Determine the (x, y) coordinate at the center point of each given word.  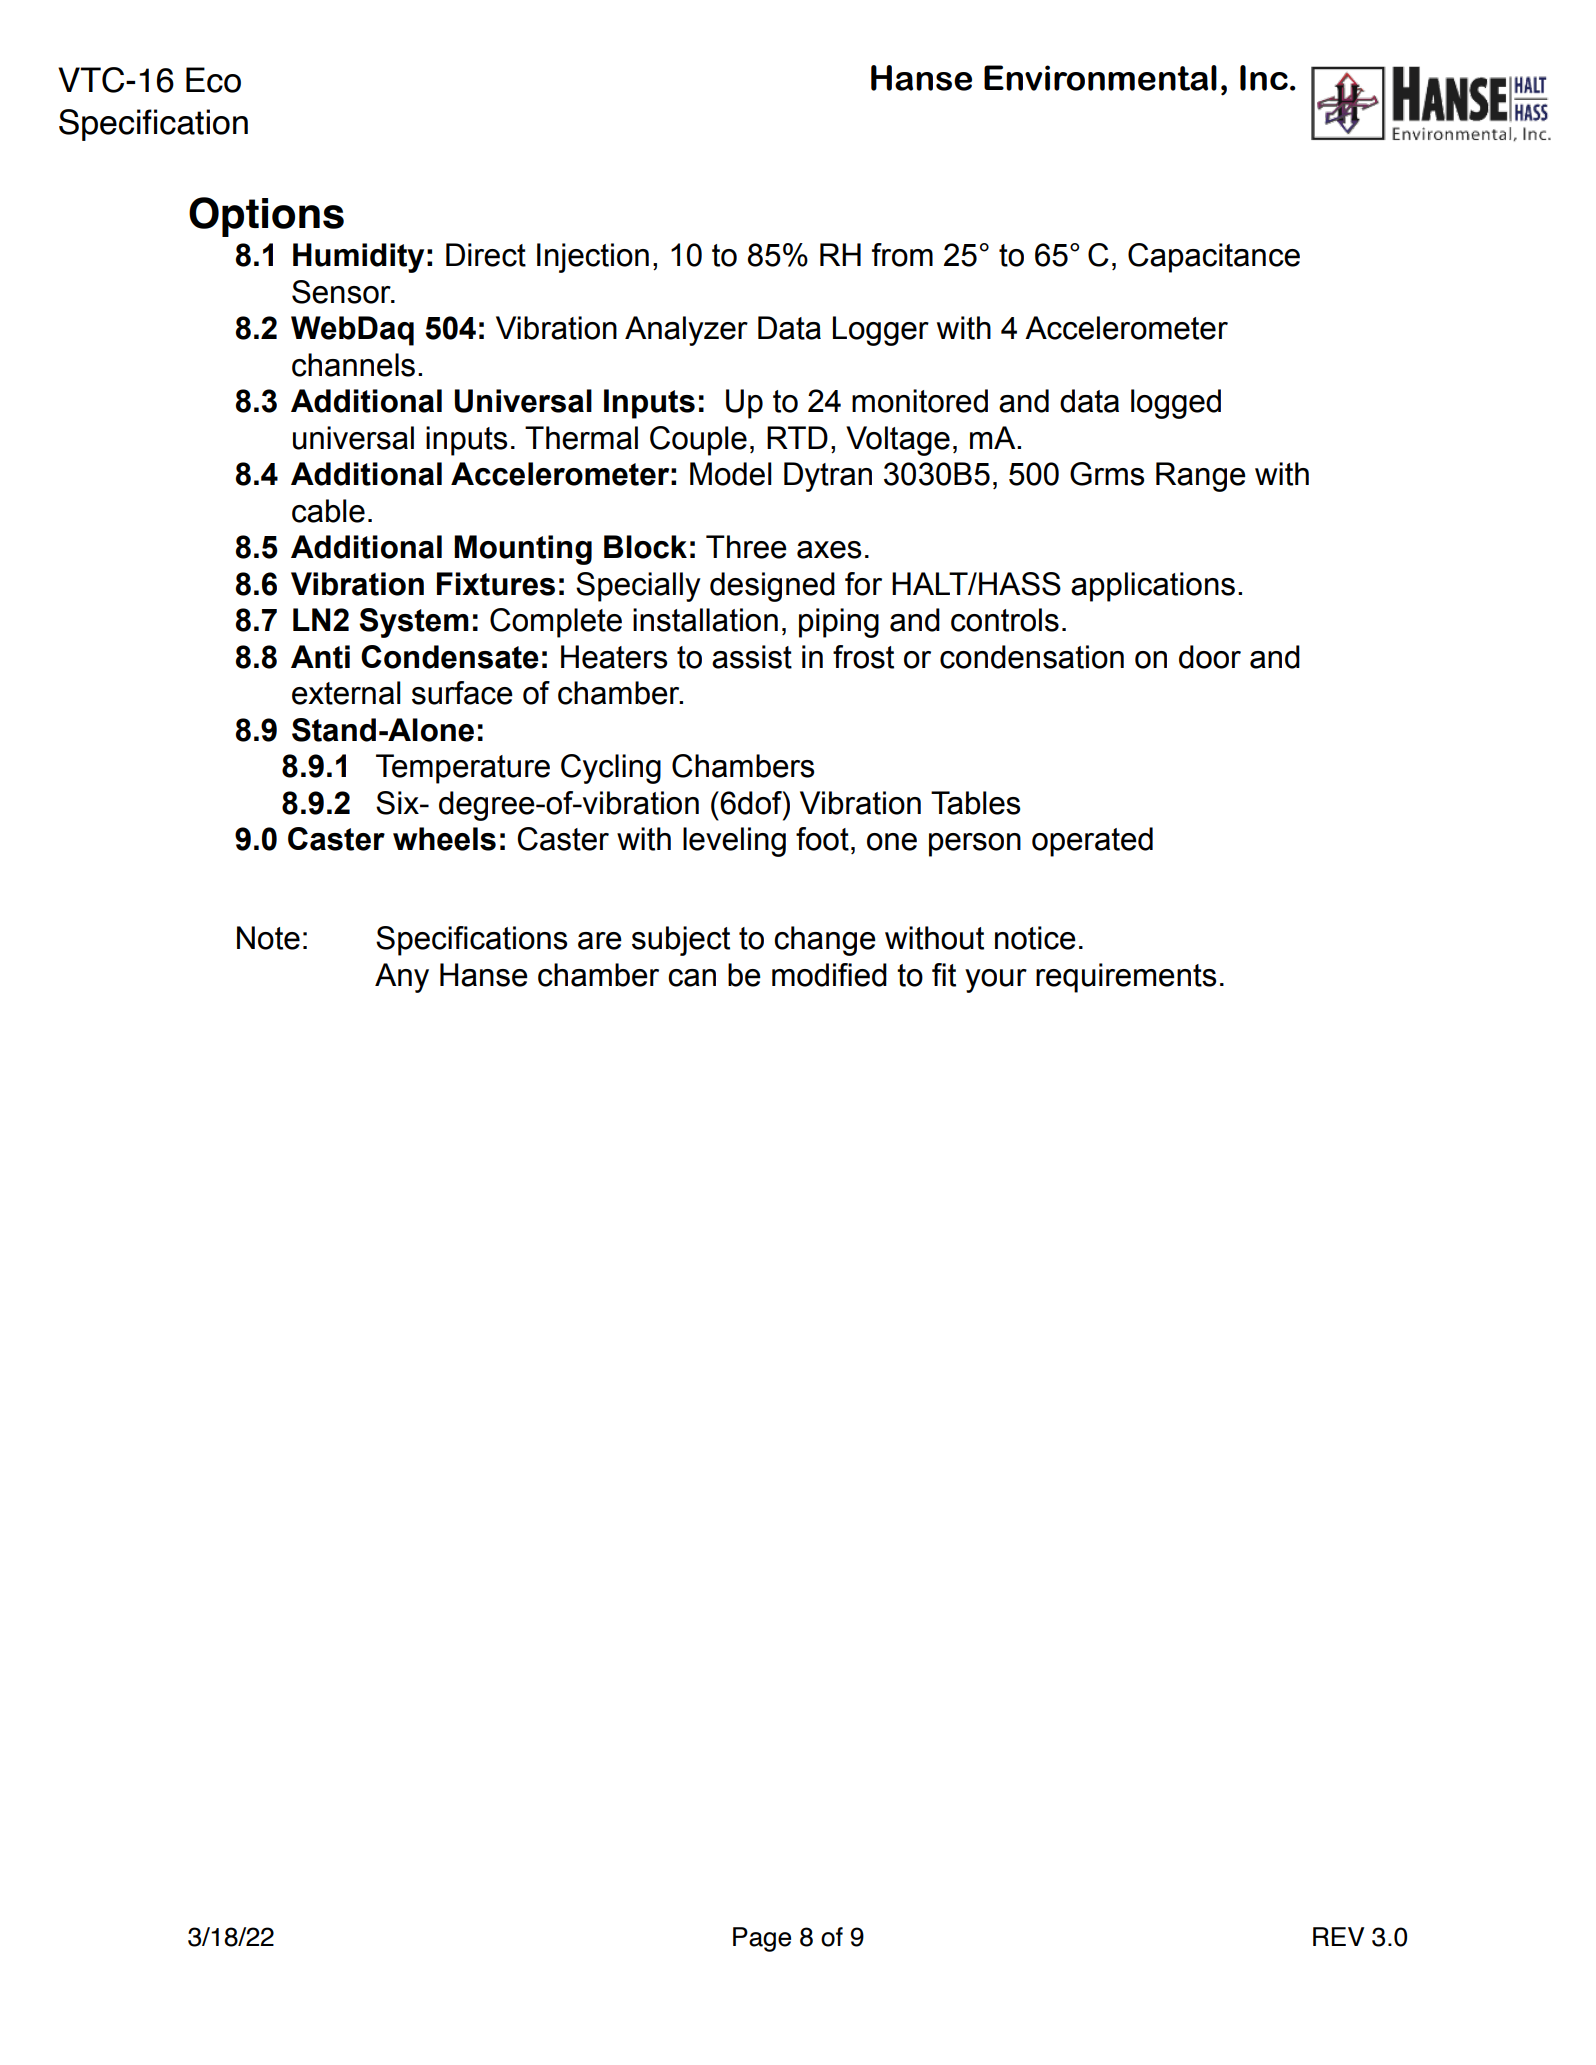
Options (266, 217)
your (996, 981)
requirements (1126, 978)
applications (1153, 587)
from (902, 255)
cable (328, 511)
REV (1339, 1936)
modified (829, 975)
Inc (1264, 78)
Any (402, 978)
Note (268, 938)
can (692, 978)
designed (772, 587)
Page (762, 1939)
